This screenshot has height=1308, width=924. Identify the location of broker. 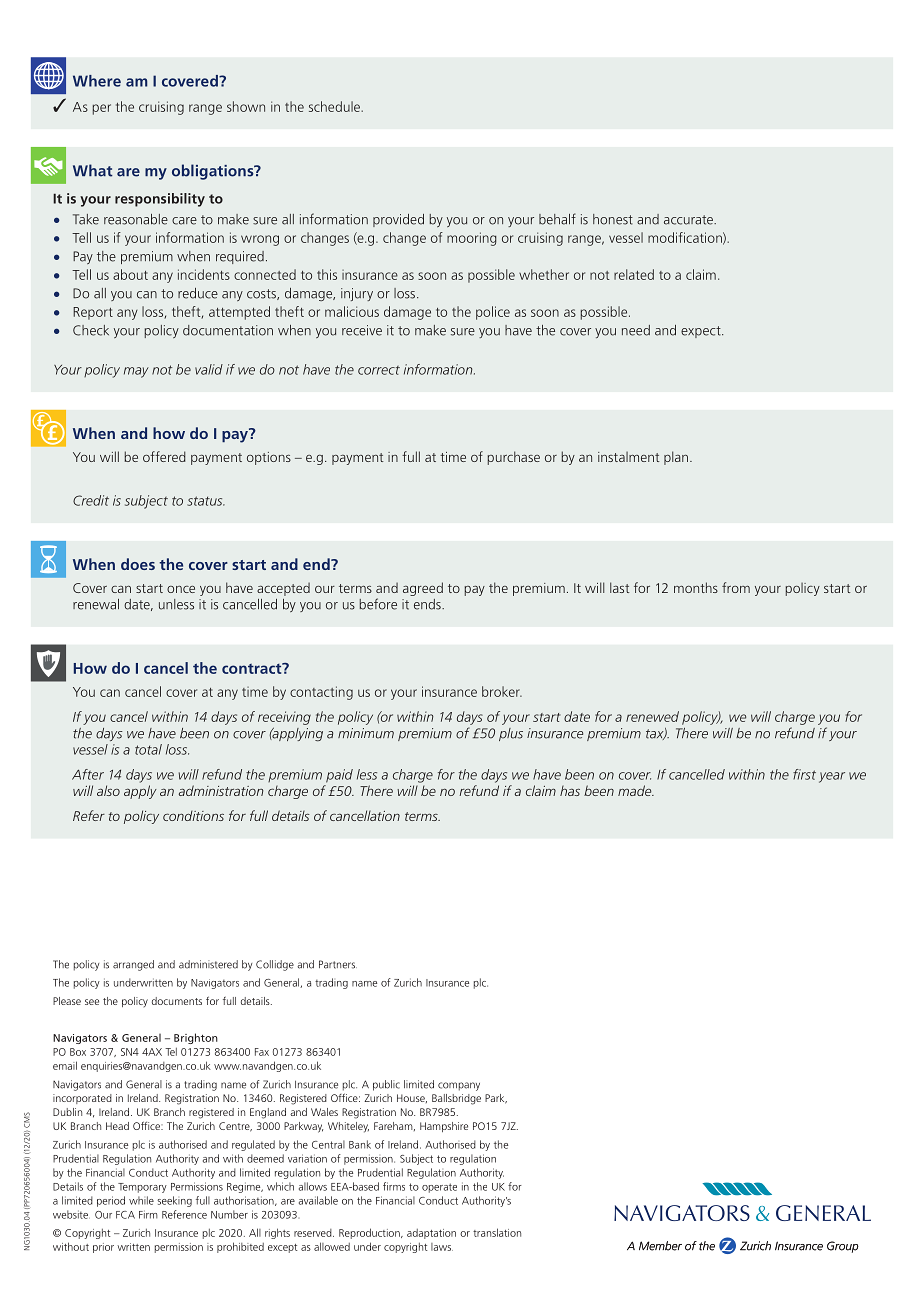
(502, 691).
